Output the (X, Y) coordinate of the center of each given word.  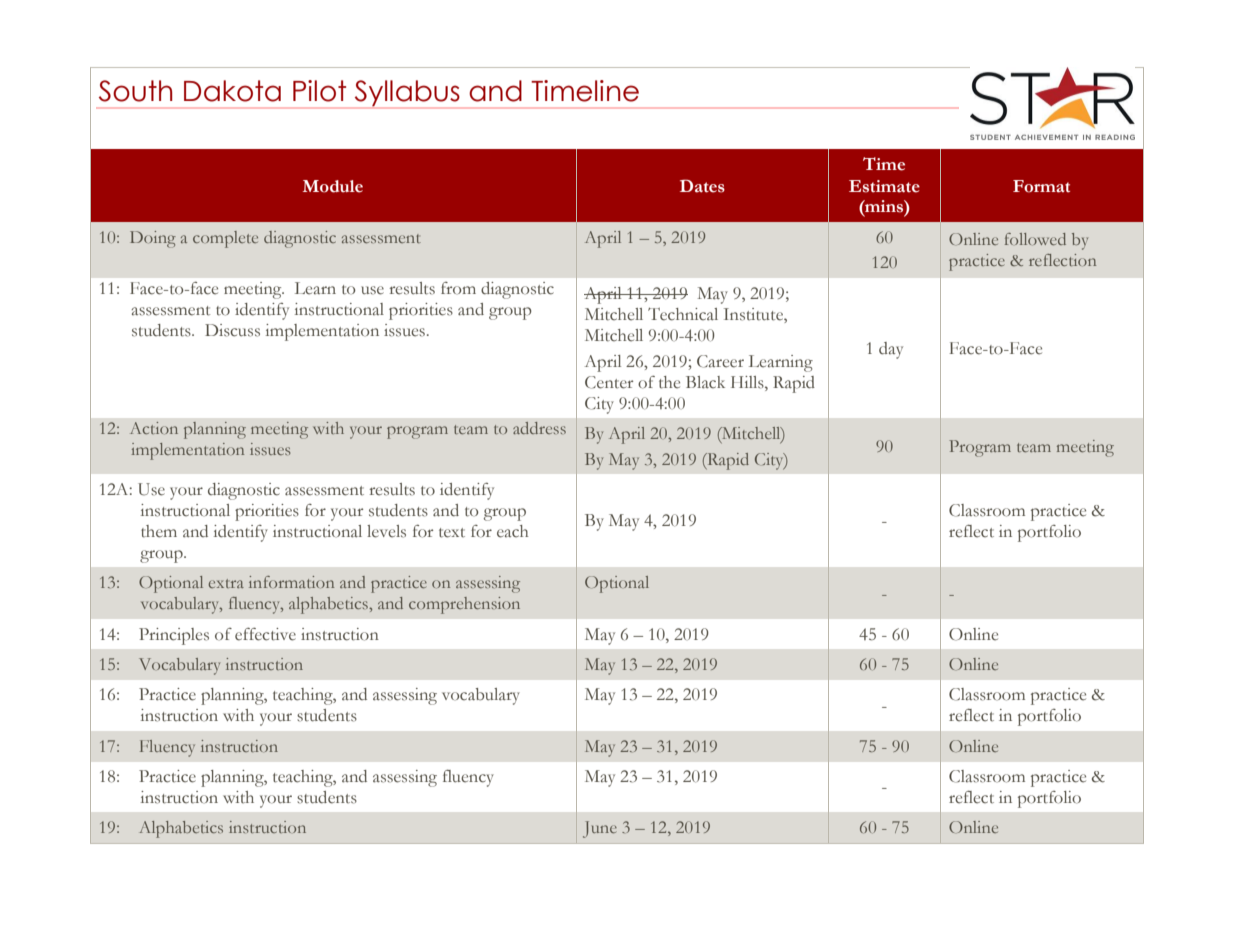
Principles (174, 636)
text (452, 533)
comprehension (464, 605)
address (539, 428)
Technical (683, 314)
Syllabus (407, 93)
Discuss (232, 330)
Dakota (232, 91)
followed (1035, 239)
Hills (748, 382)
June (600, 829)
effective (265, 634)
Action (154, 428)
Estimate (884, 186)
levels (386, 531)
